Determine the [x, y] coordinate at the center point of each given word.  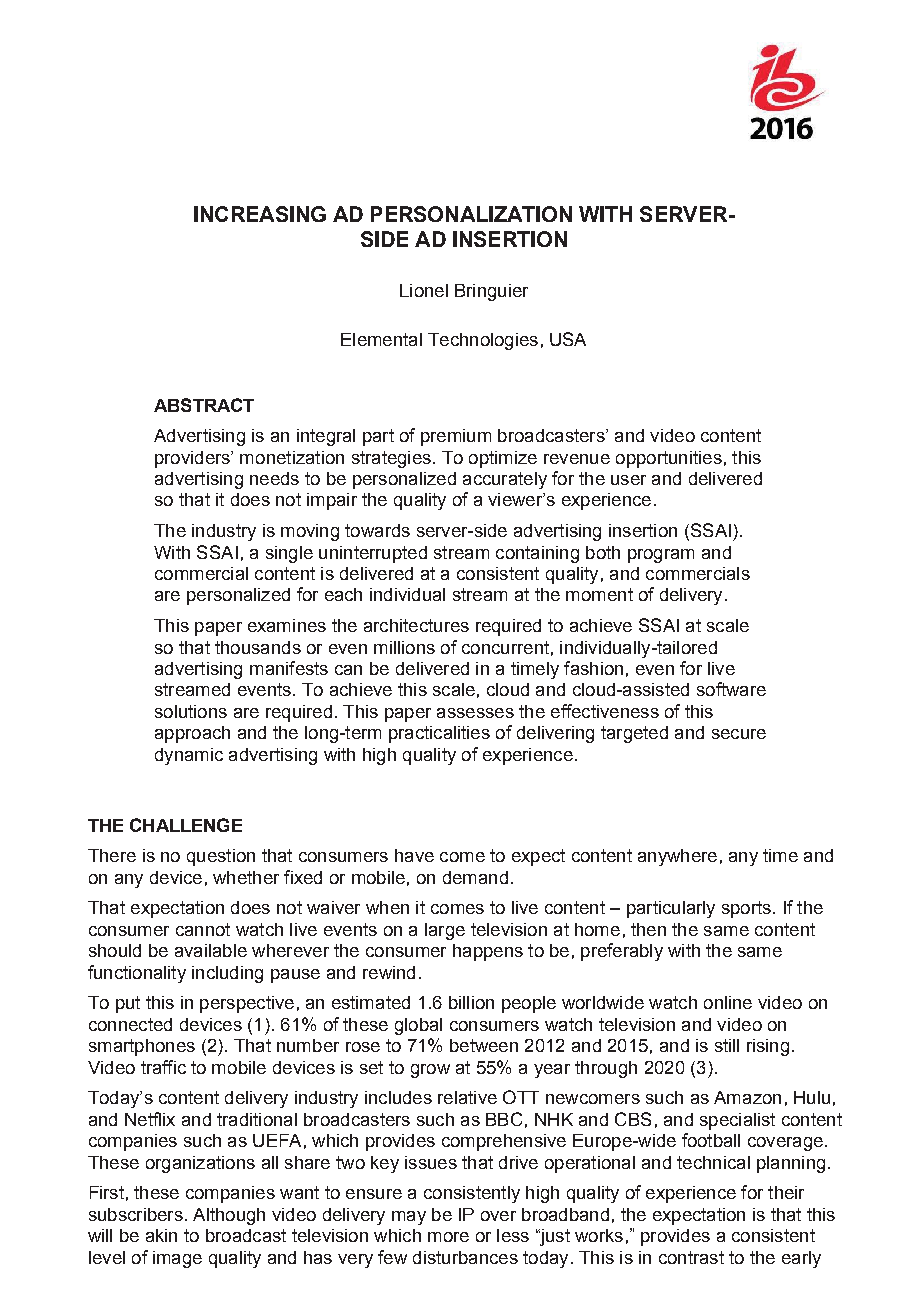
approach [192, 734]
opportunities [669, 459]
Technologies [483, 341]
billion [471, 1002]
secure [739, 734]
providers [193, 459]
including [227, 974]
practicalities [439, 734]
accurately [505, 480]
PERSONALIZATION [471, 214]
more [448, 1237]
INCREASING [260, 214]
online [728, 1002]
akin [161, 1235]
